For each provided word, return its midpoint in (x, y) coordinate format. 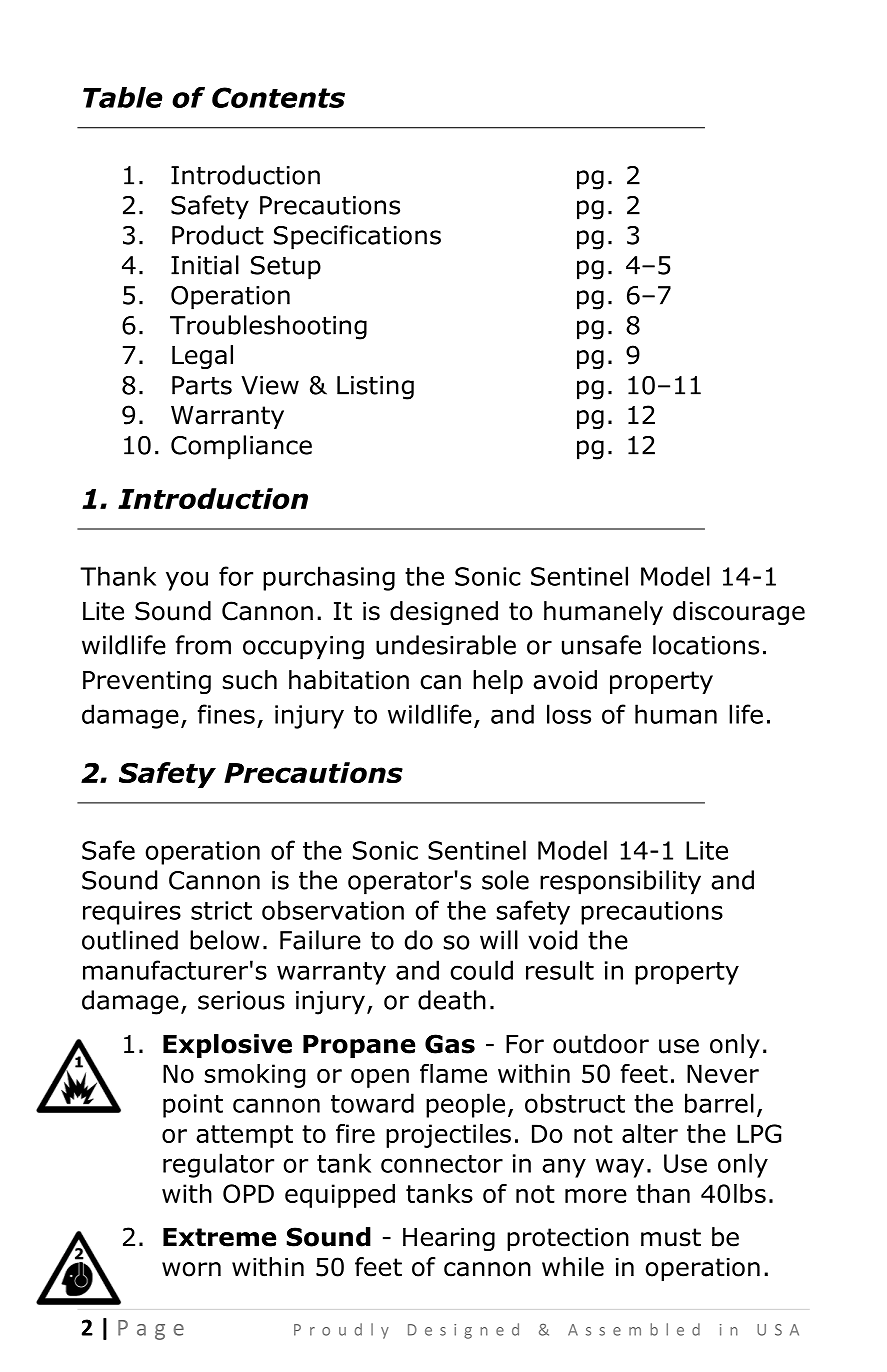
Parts (202, 385)
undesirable (446, 645)
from (203, 645)
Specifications (357, 237)
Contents (278, 97)
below (225, 940)
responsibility (620, 882)
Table (123, 97)
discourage (739, 613)
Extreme (219, 1237)
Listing (375, 388)
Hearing (449, 1239)
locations (706, 645)
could (481, 970)
